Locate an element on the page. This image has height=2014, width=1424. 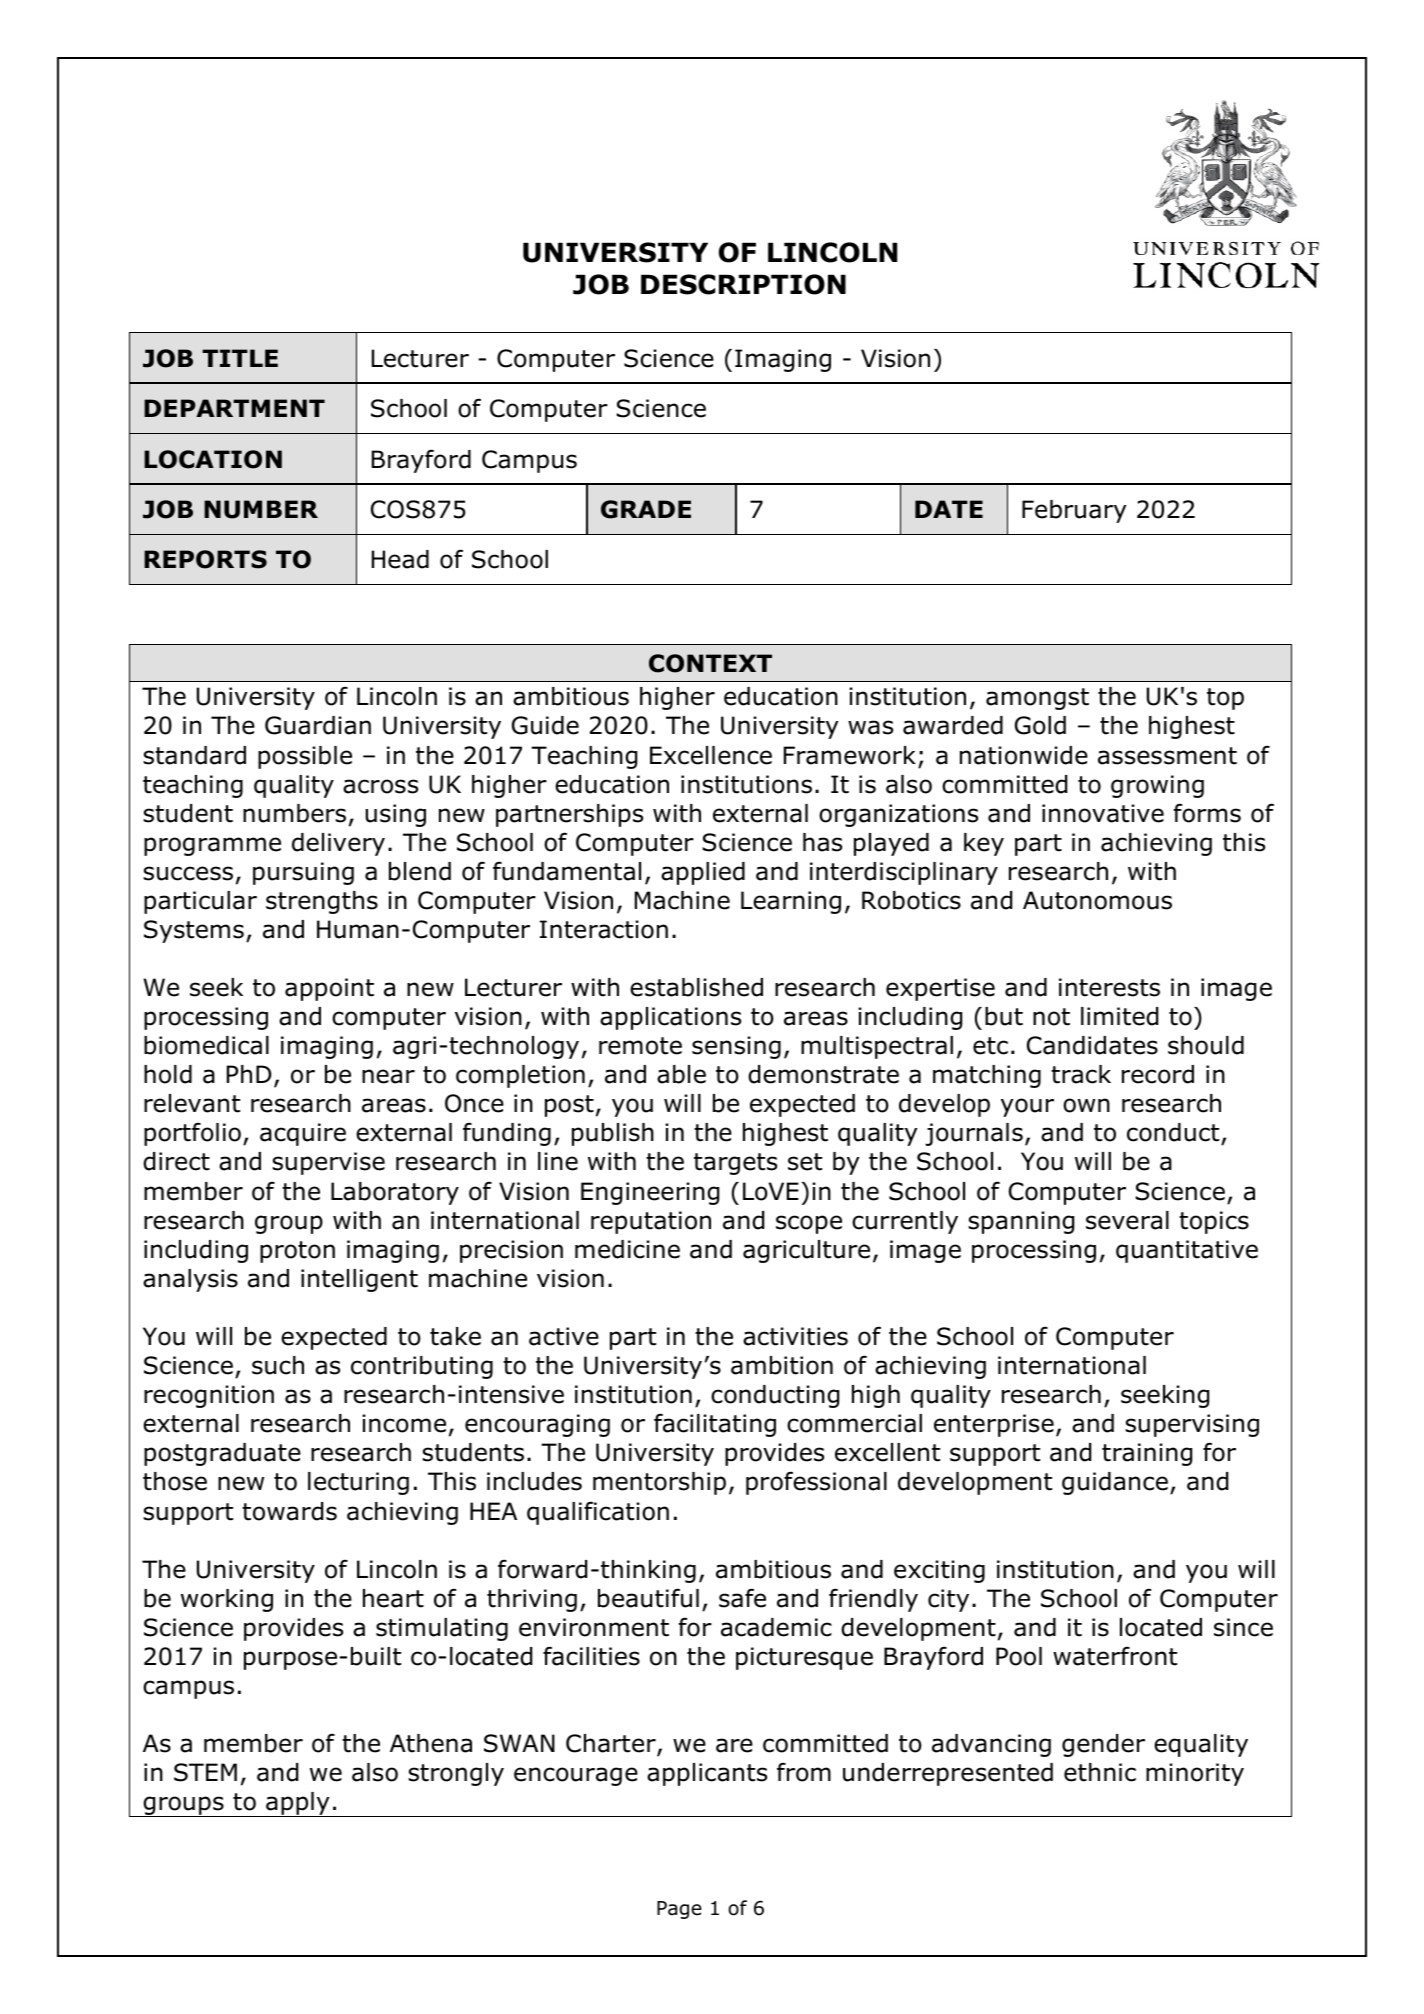
pursuing is located at coordinates (303, 873).
